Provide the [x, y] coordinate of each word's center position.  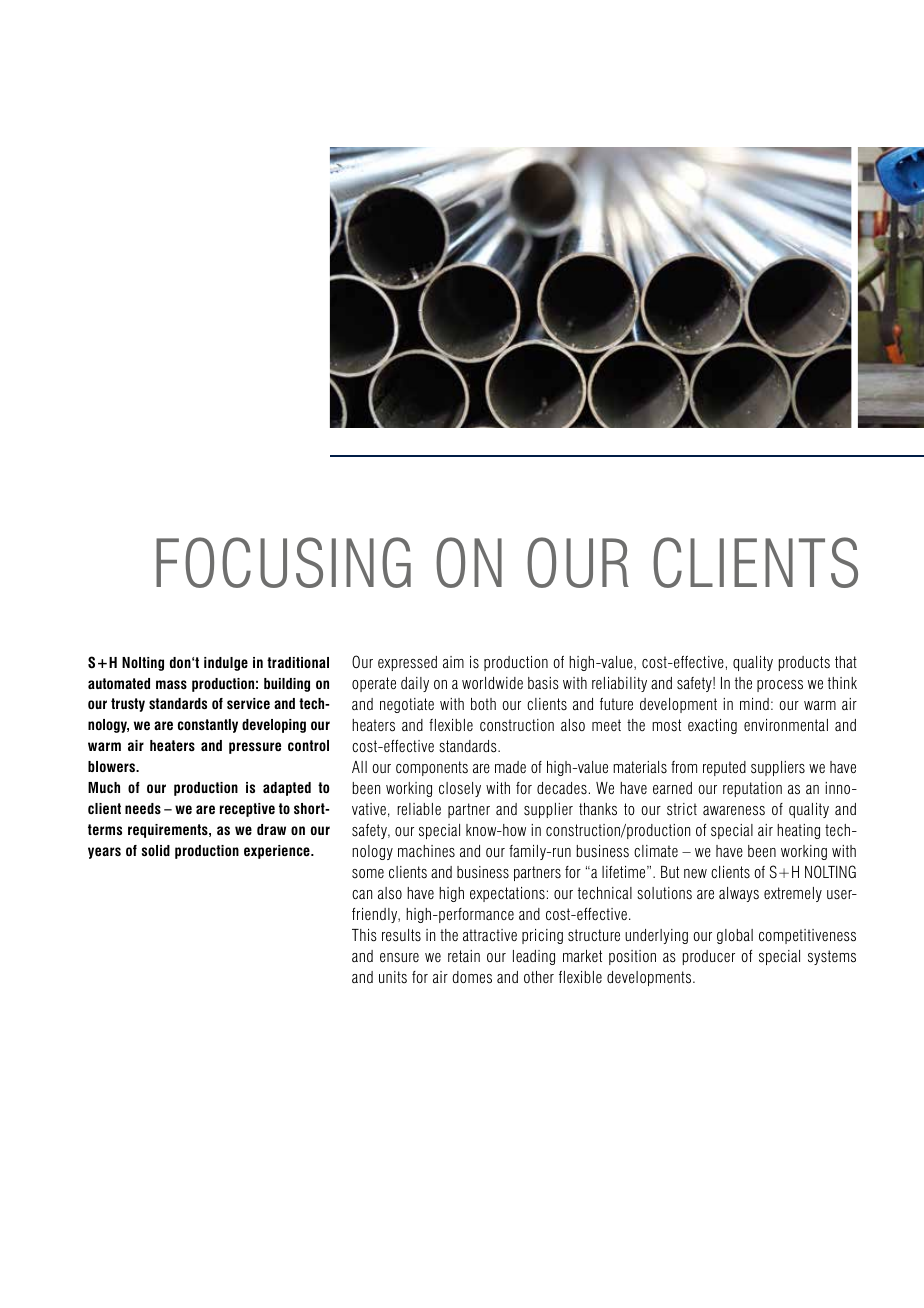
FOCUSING [283, 562]
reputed [724, 768]
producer [709, 957]
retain [464, 956]
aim [453, 662]
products [804, 663]
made [510, 767]
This [364, 935]
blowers [113, 766]
